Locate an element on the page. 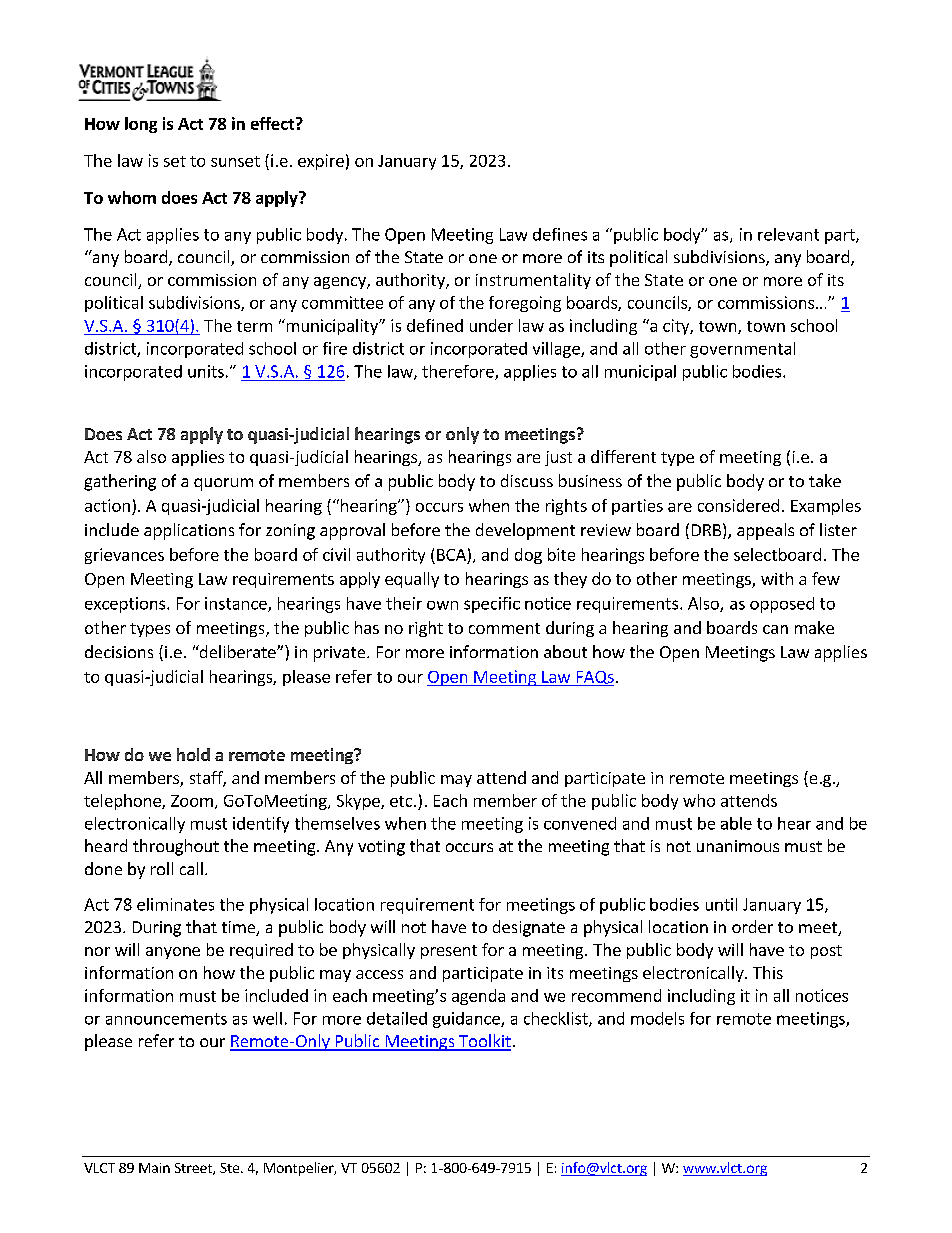  comment is located at coordinates (504, 628).
